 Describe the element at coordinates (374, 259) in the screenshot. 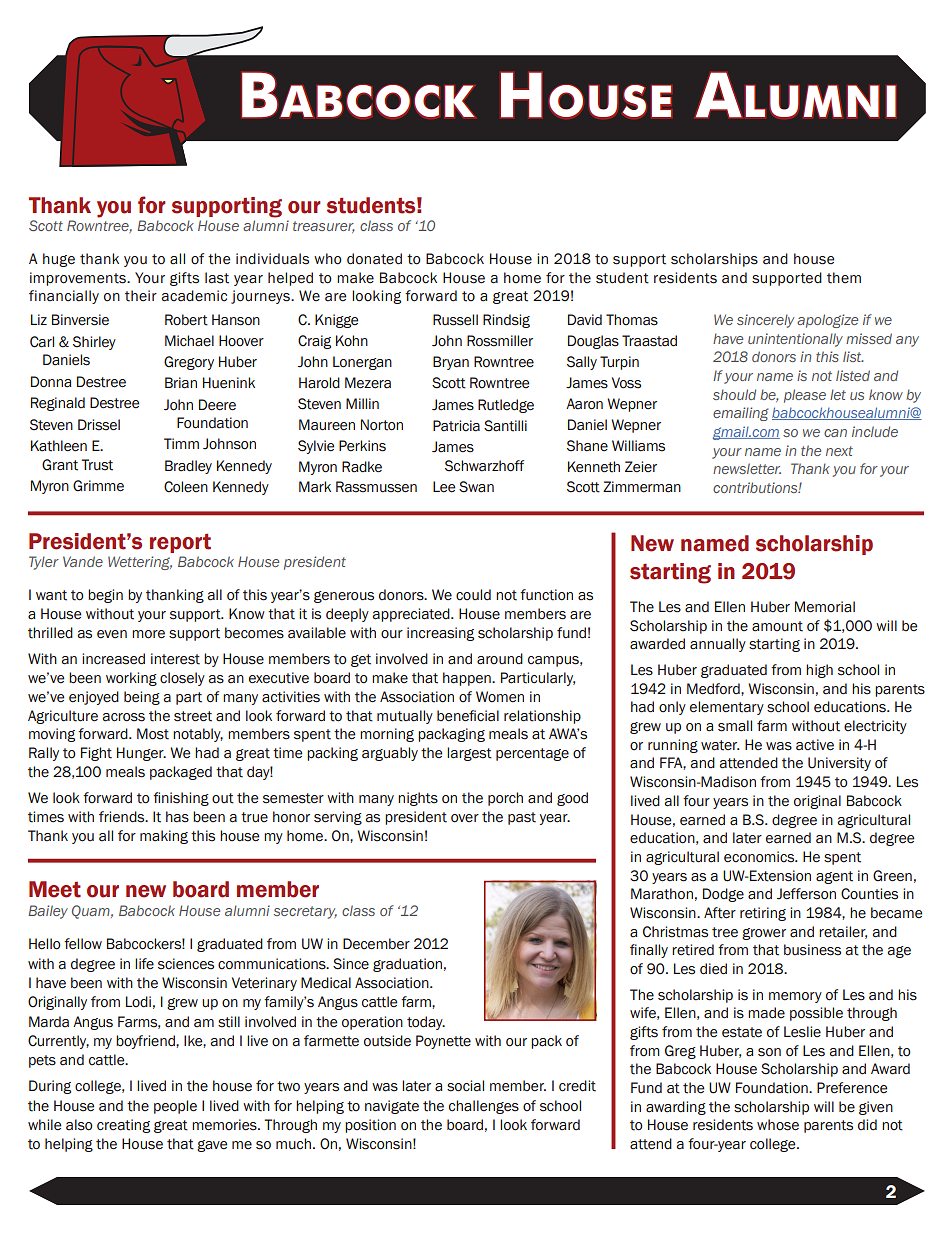

I see `donated` at that location.
